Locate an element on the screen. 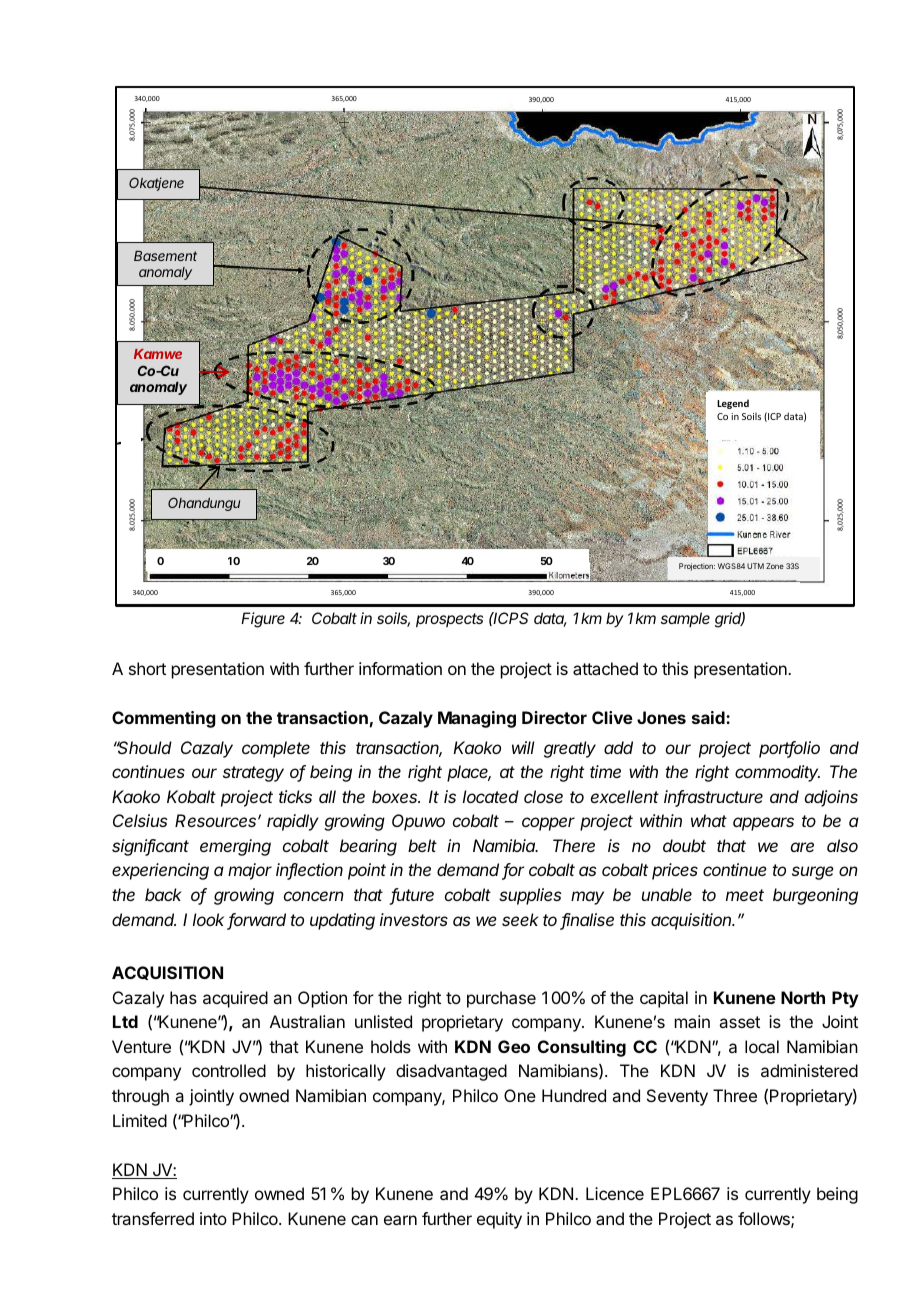 The width and height of the screenshot is (924, 1308). equity is located at coordinates (499, 1220).
